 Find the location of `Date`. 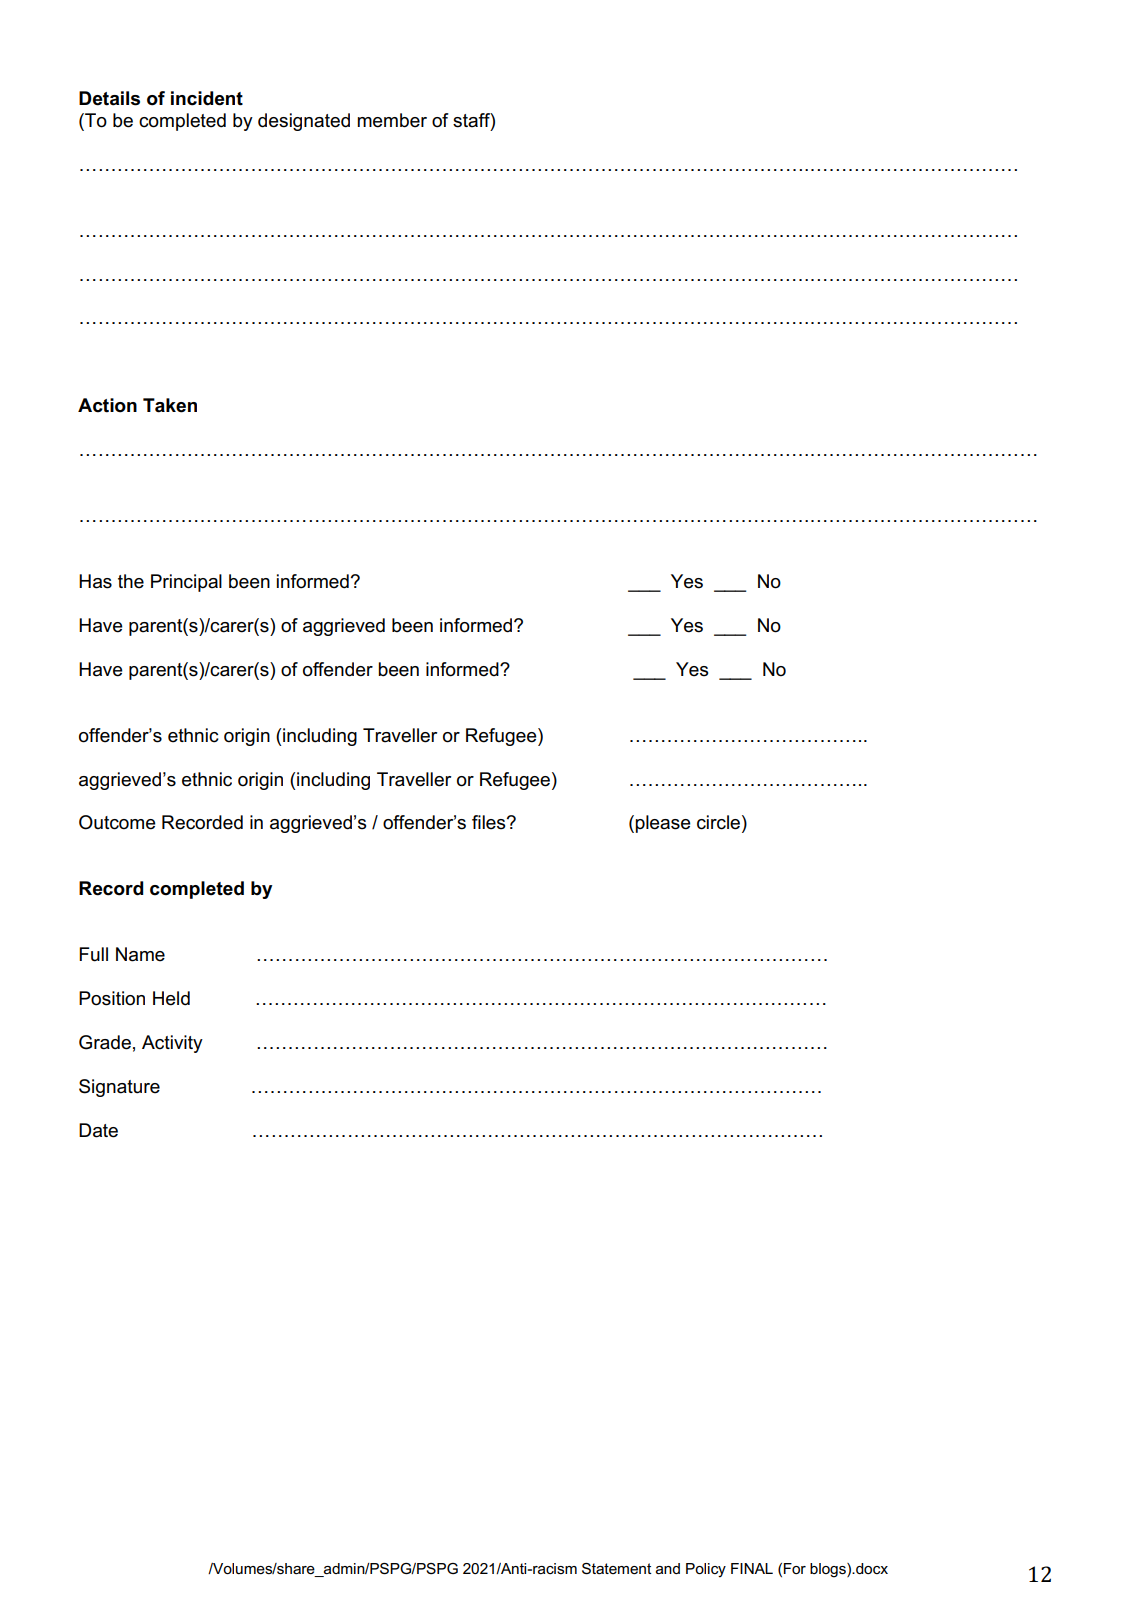

Date is located at coordinates (98, 1130).
